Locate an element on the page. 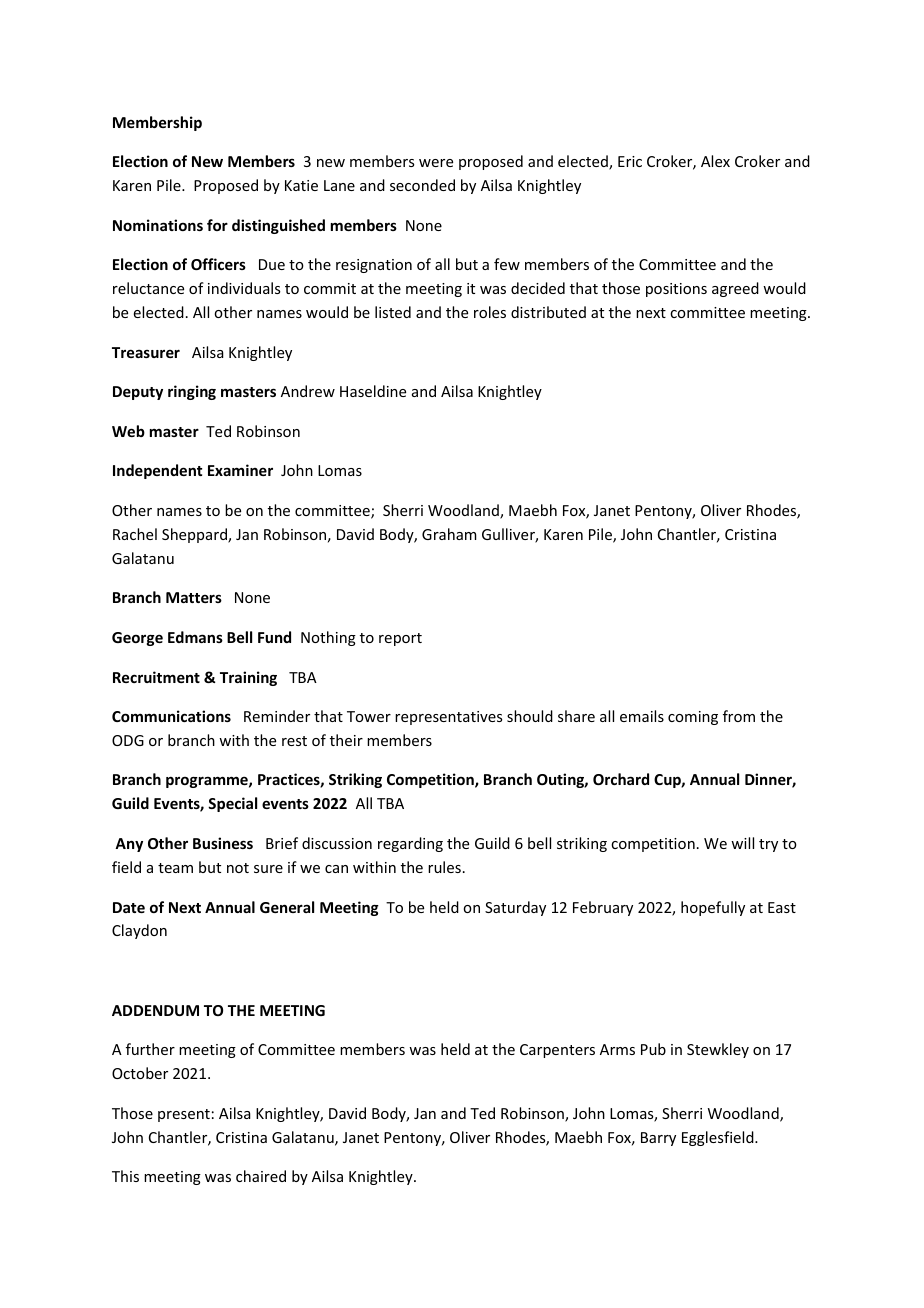 Image resolution: width=924 pixels, height=1308 pixels. team is located at coordinates (175, 868).
